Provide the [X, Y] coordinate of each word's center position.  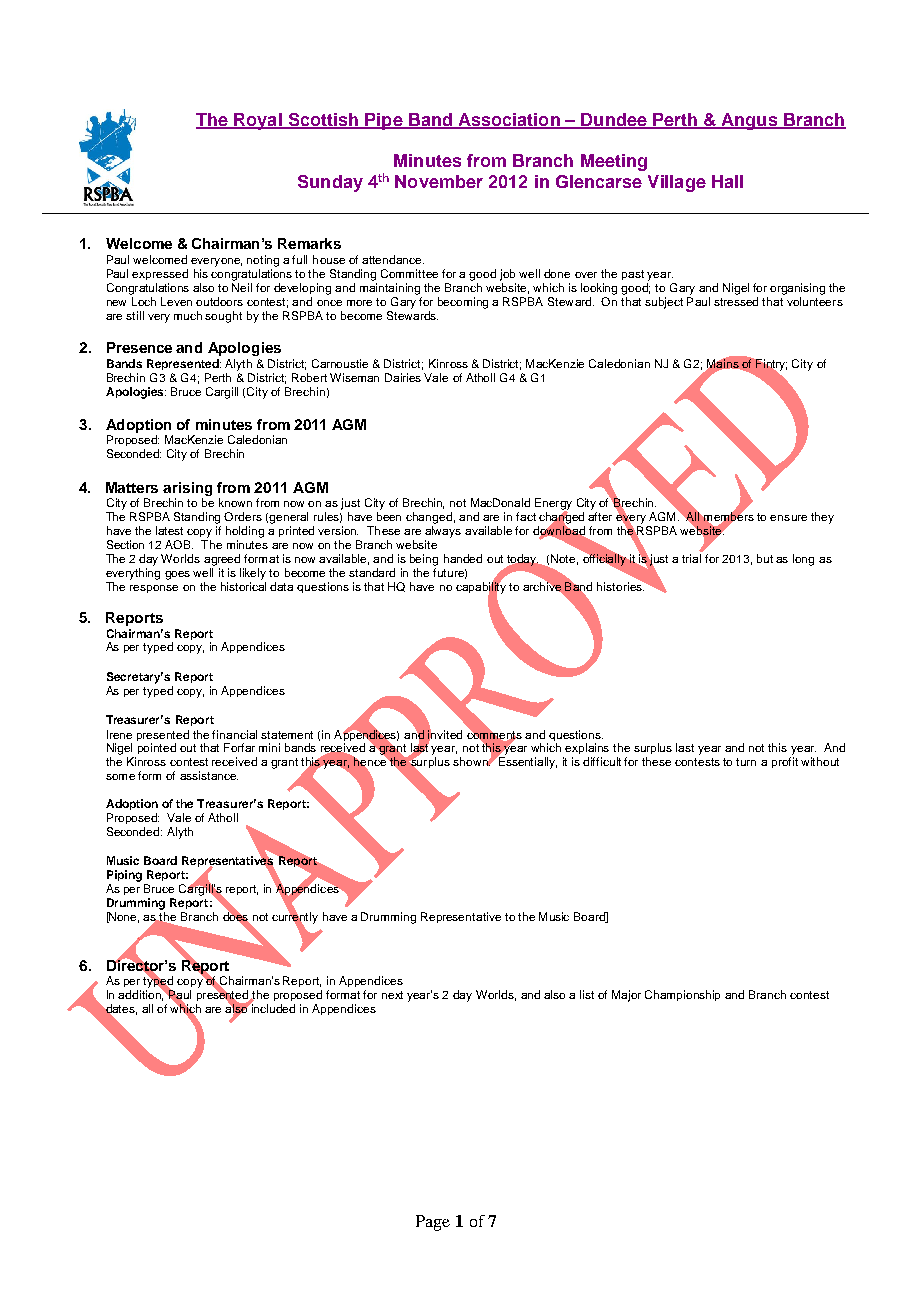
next [392, 995]
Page [433, 1223]
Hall [727, 181]
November [439, 181]
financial [234, 734]
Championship [682, 995]
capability [481, 588]
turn [746, 762]
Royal [258, 121]
